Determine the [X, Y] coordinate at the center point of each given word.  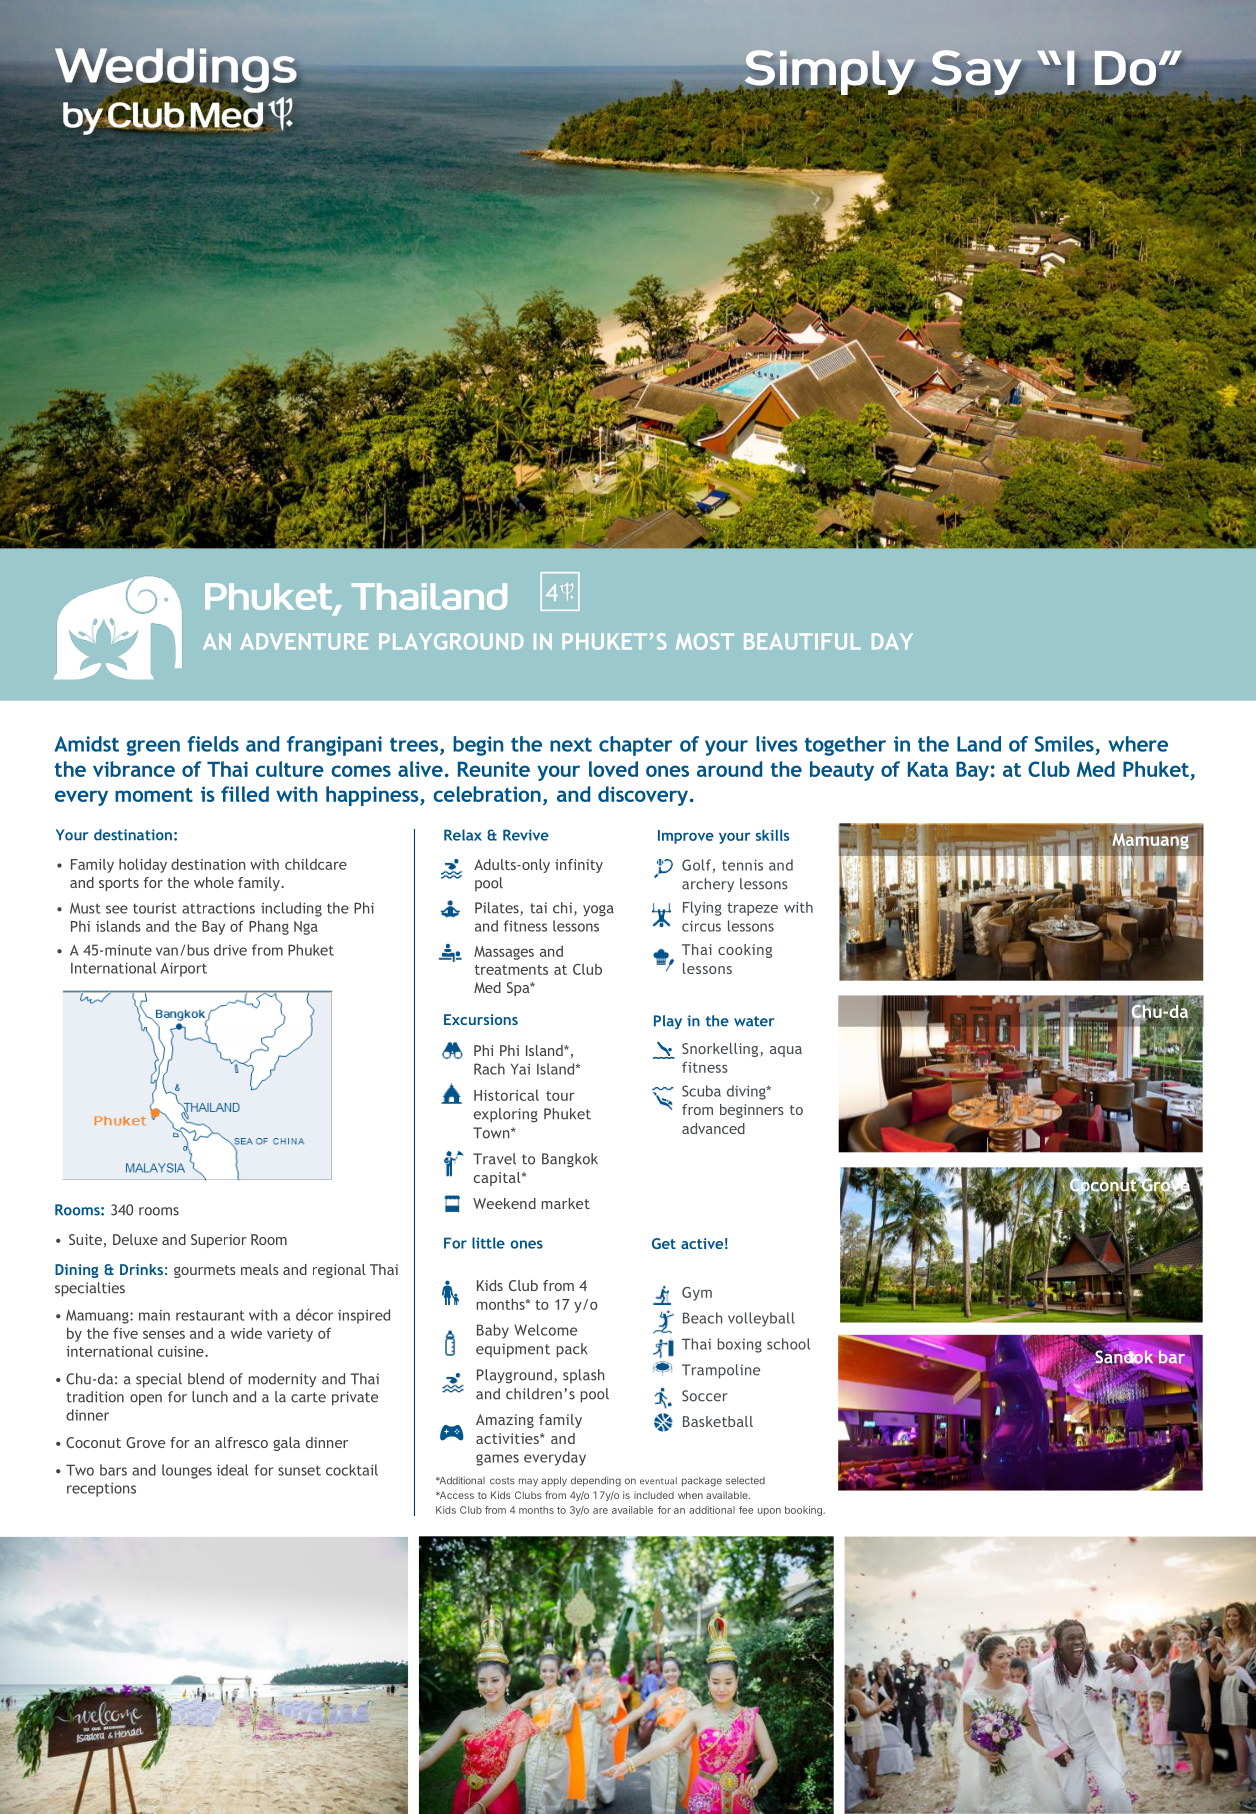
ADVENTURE [304, 641]
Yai [520, 1069]
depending [596, 1481]
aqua [786, 1051]
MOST [705, 641]
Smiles [1064, 744]
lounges [187, 1471]
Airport [183, 970]
